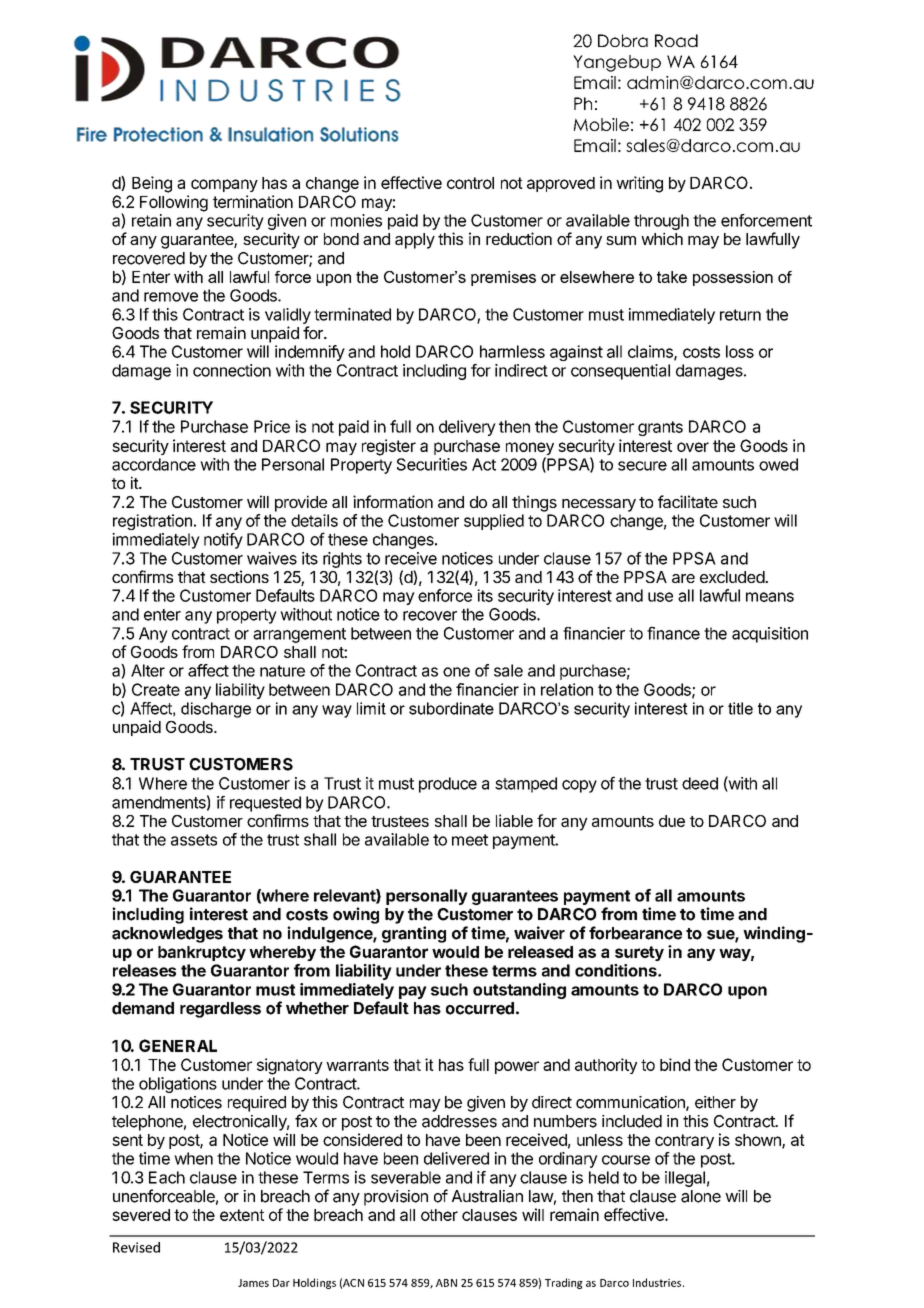 The image size is (924, 1308). Describe the element at coordinates (676, 40) in the screenshot. I see `Road` at that location.
